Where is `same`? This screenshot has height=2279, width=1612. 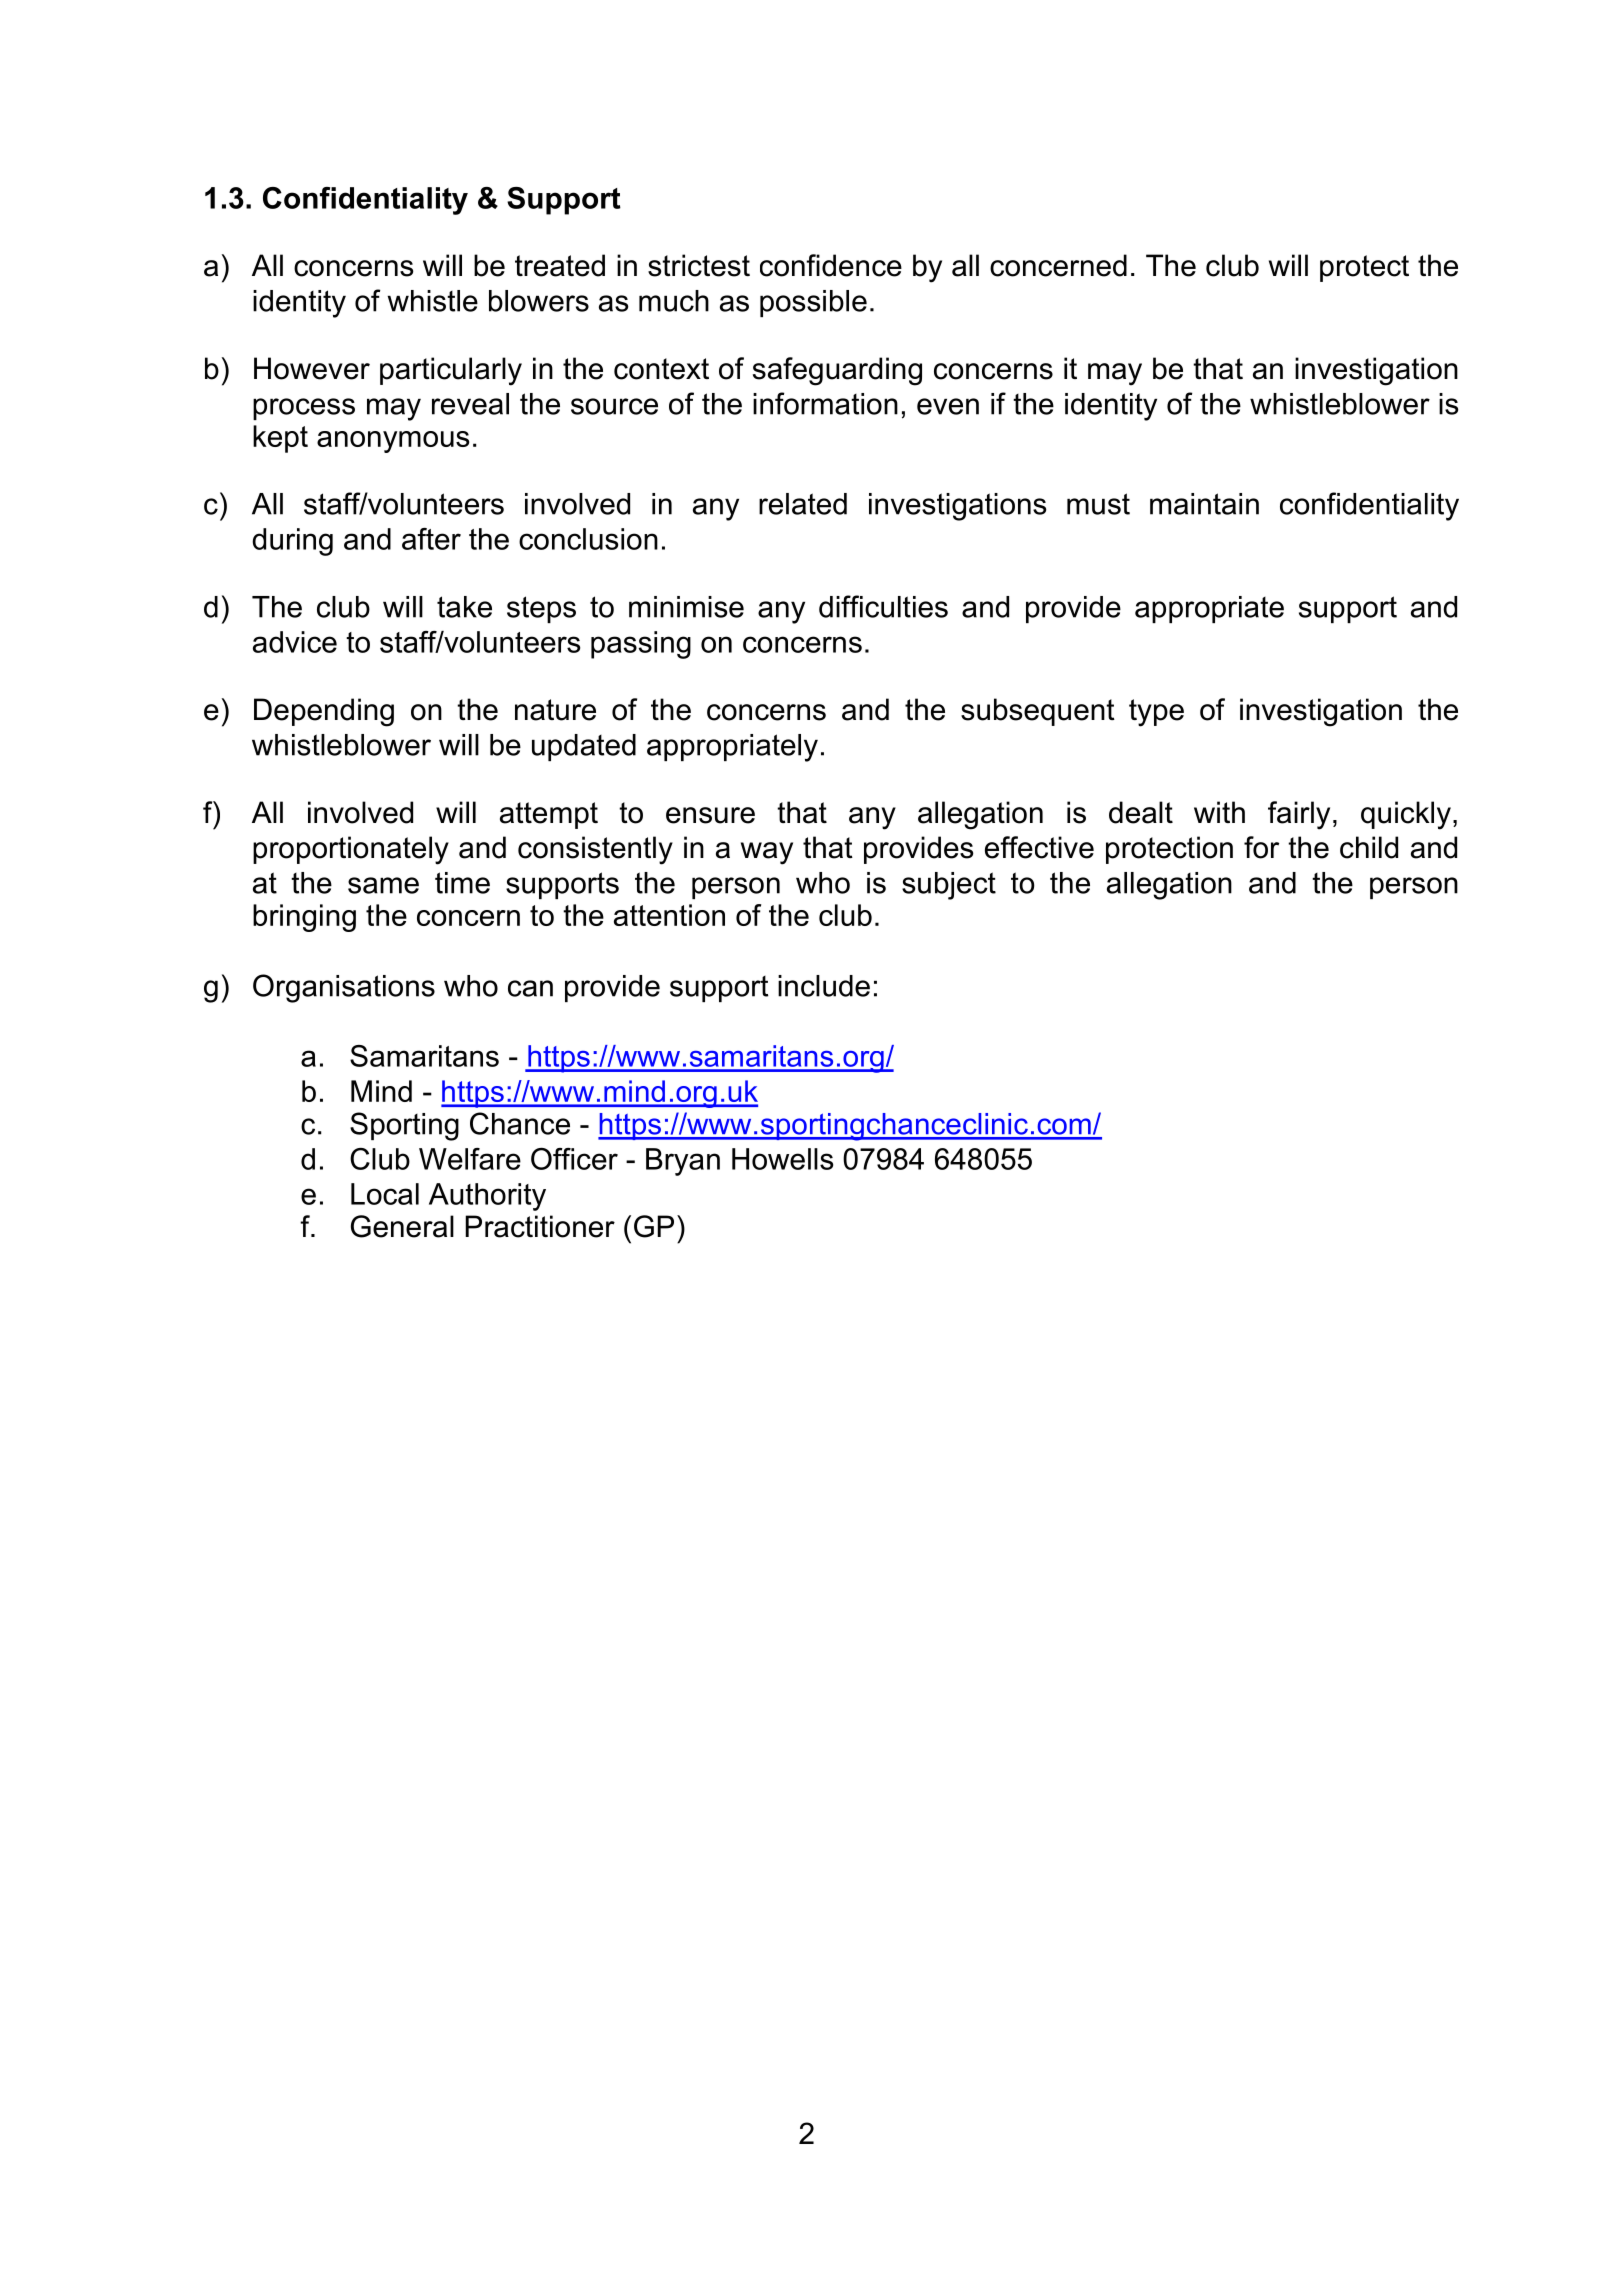
same is located at coordinates (383, 885).
